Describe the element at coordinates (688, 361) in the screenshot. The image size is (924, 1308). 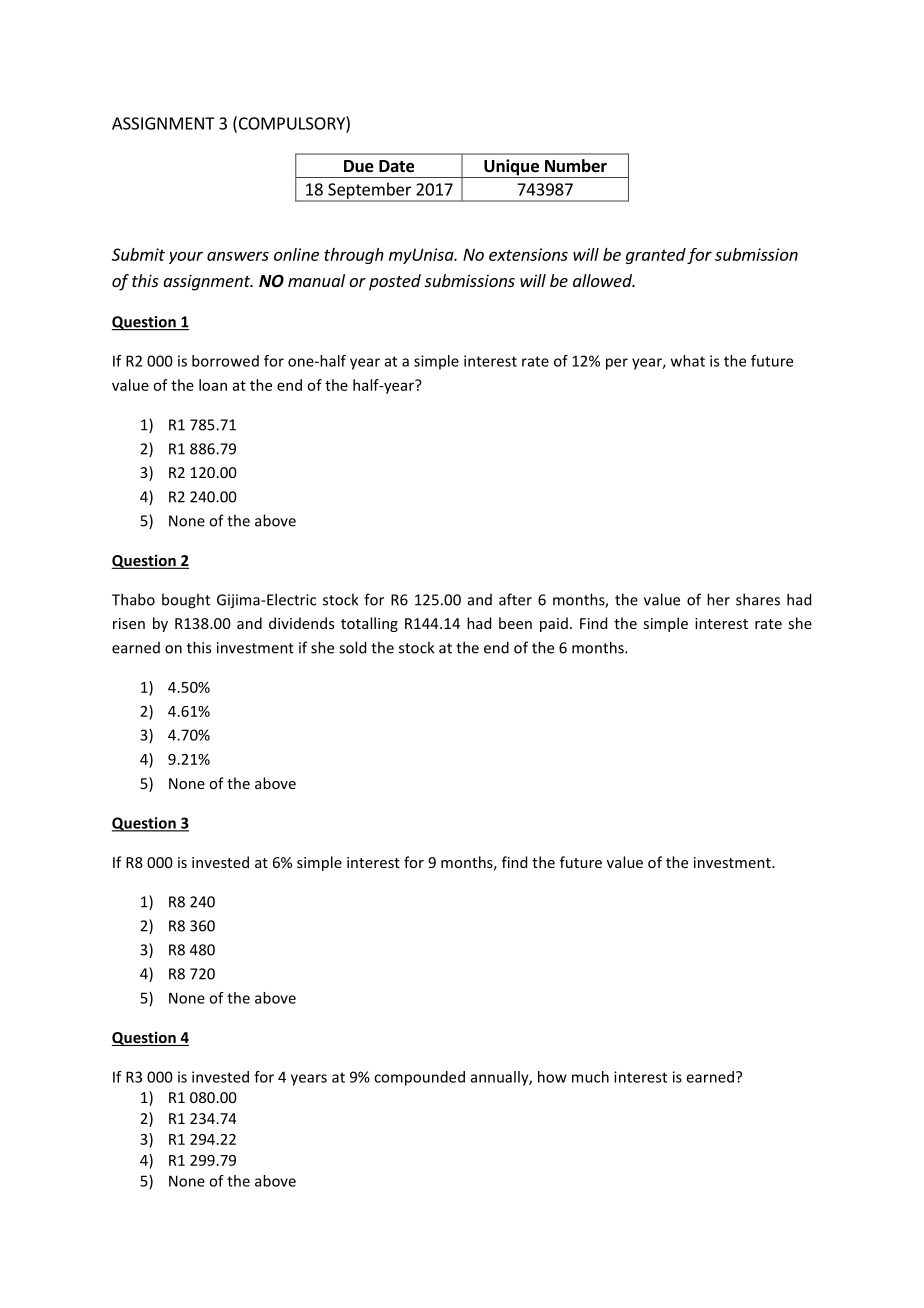
I see `what` at that location.
